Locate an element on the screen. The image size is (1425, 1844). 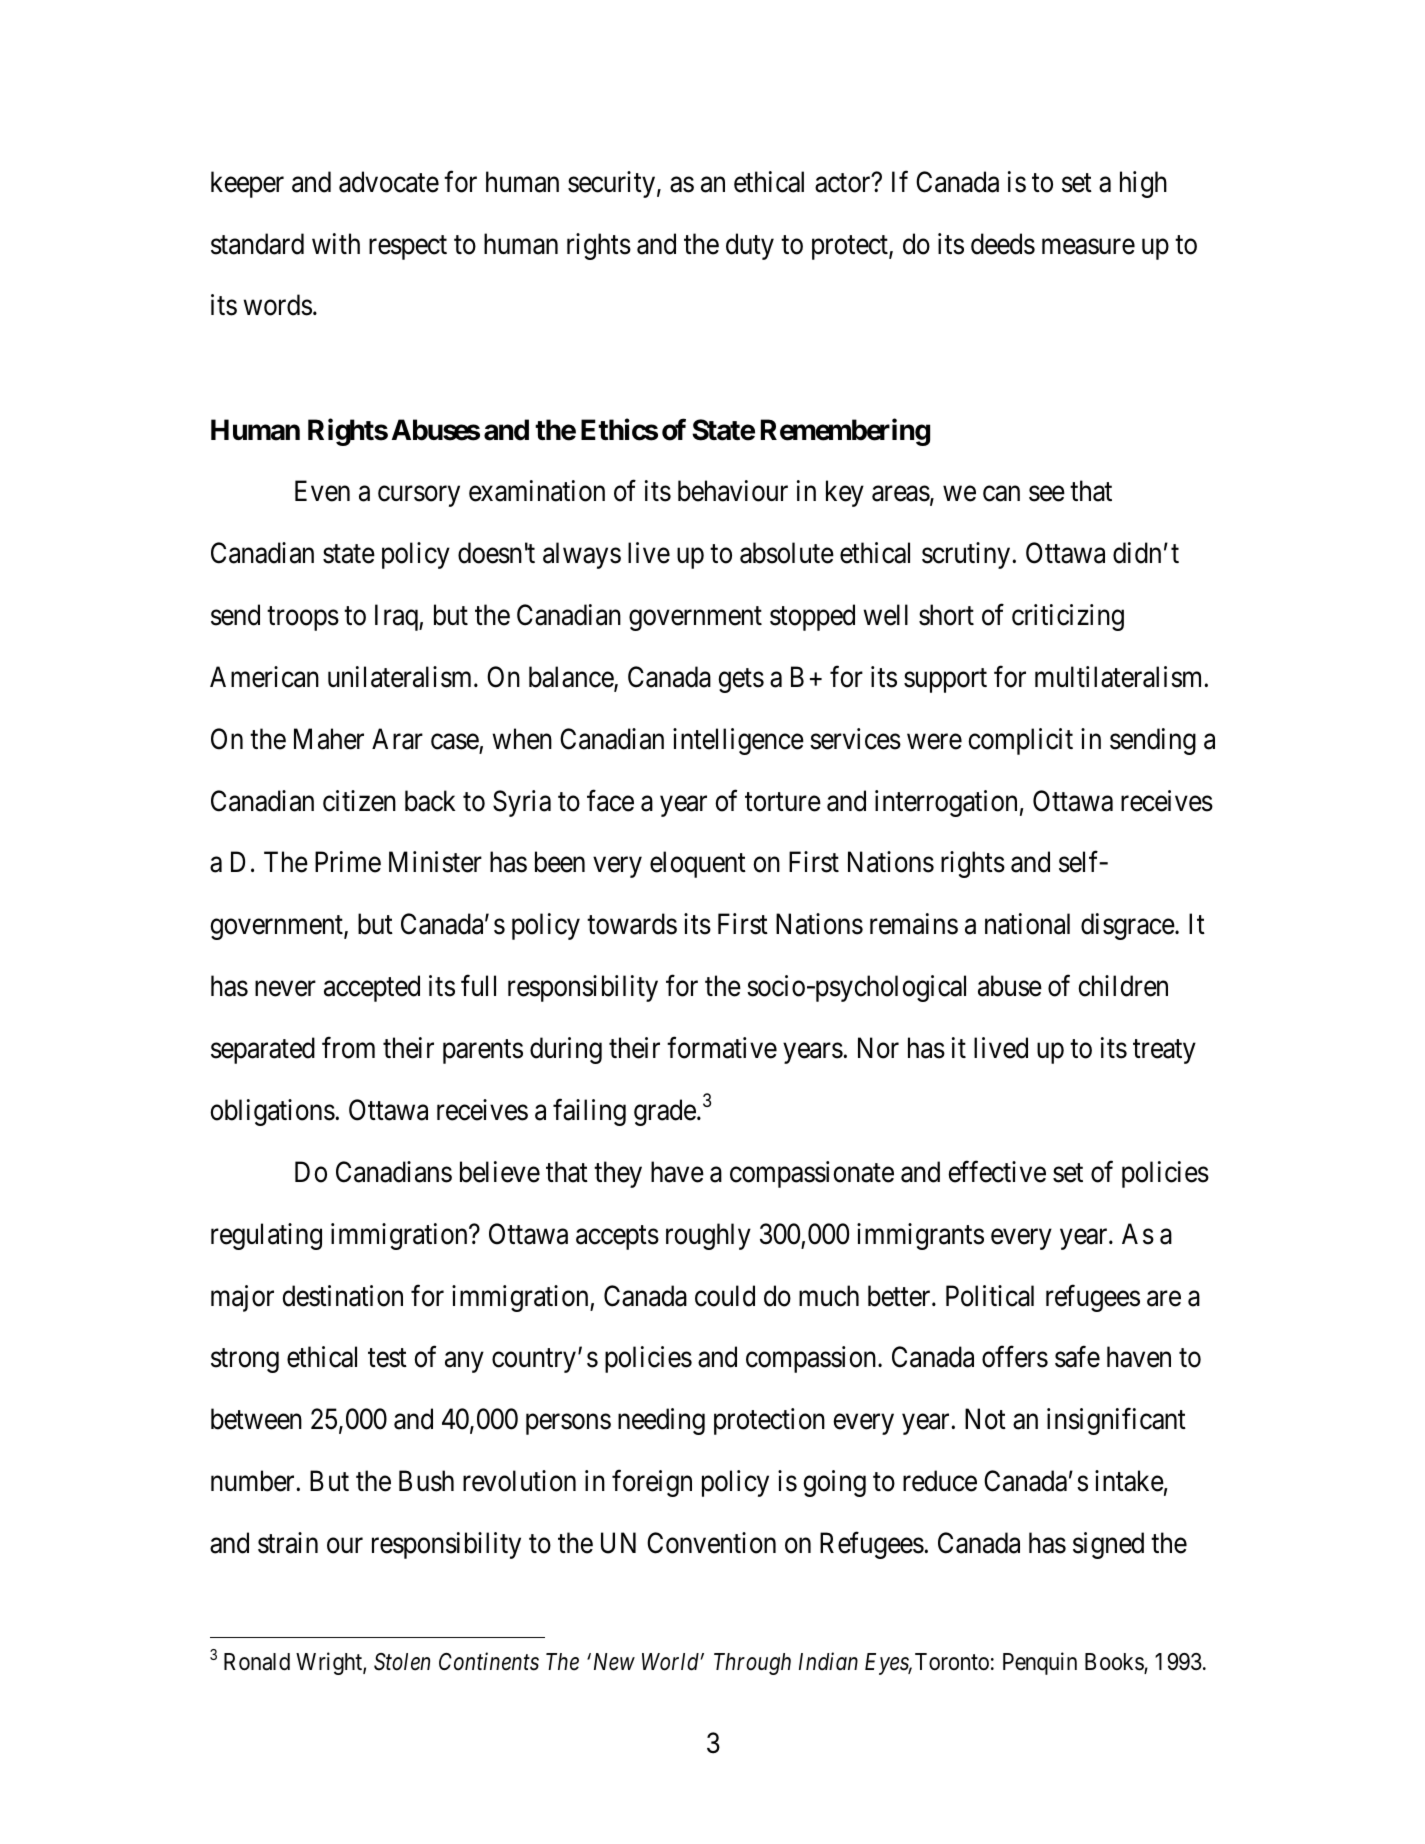
eloquent is located at coordinates (698, 864).
